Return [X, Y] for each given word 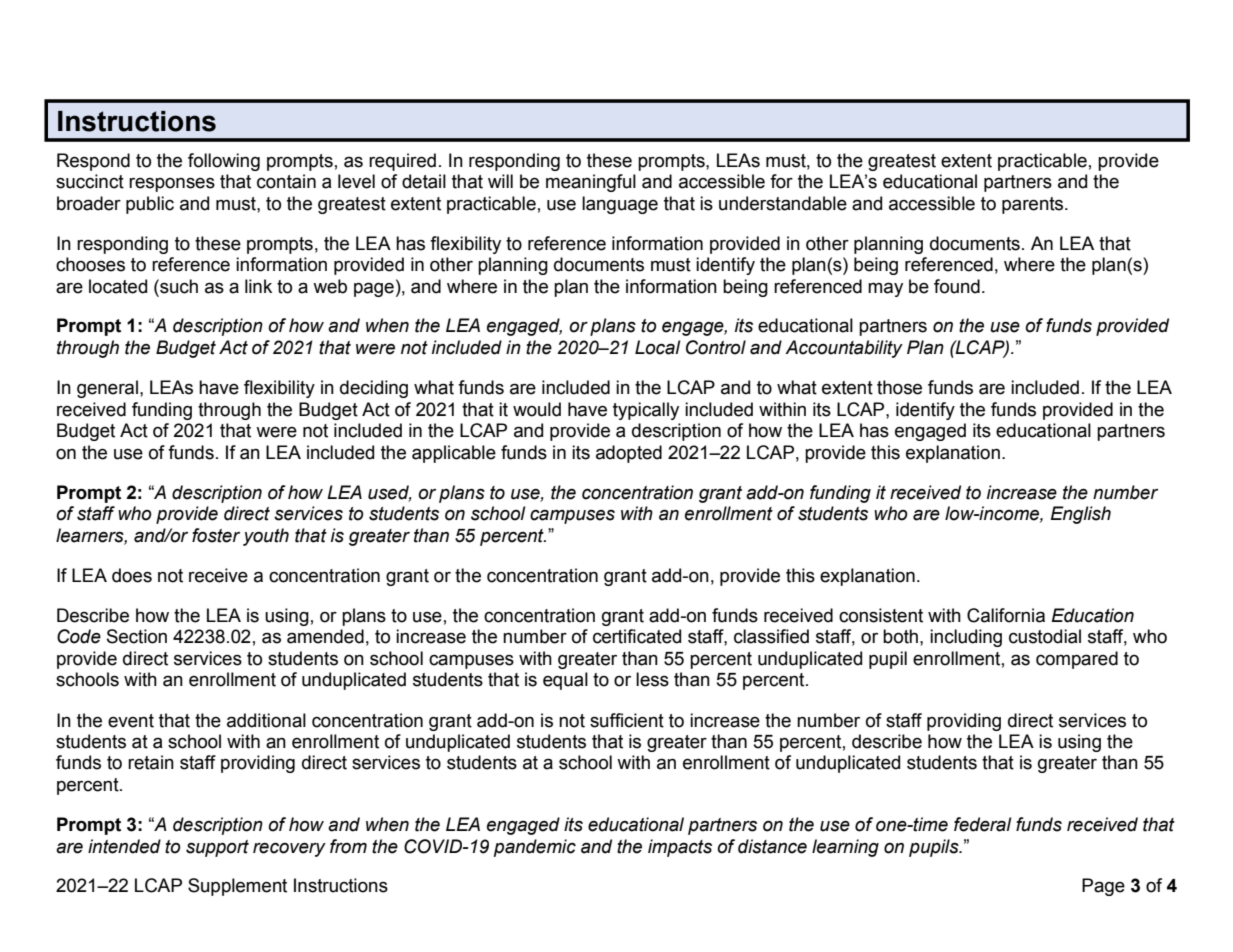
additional [266, 720]
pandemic [535, 848]
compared [1077, 660]
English [1081, 515]
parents [1034, 205]
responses [172, 184]
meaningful [591, 183]
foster [216, 535]
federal [983, 824]
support [217, 848]
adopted [629, 454]
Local [658, 347]
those [899, 387]
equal [565, 681]
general [107, 389]
